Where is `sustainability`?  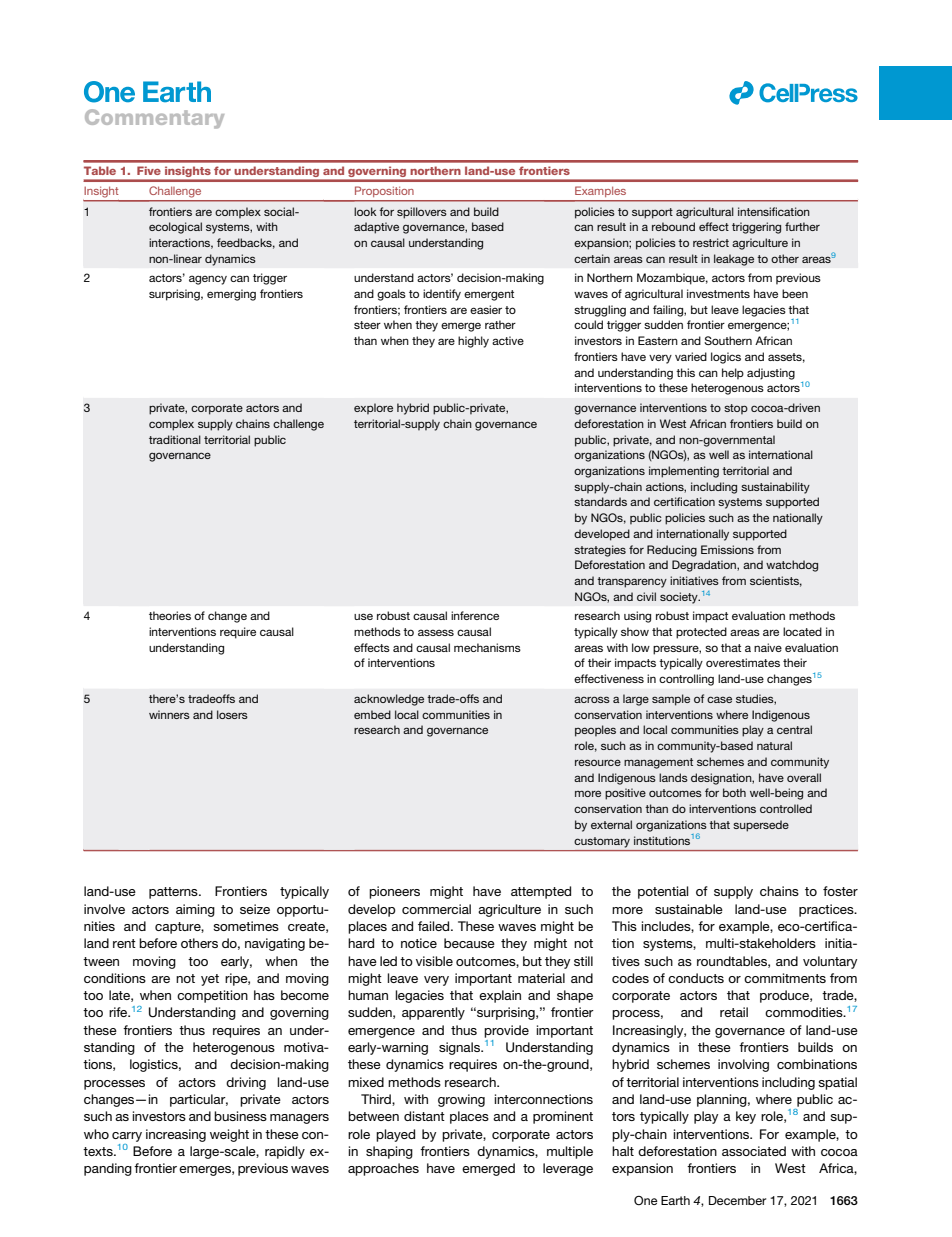 sustainability is located at coordinates (775, 488).
